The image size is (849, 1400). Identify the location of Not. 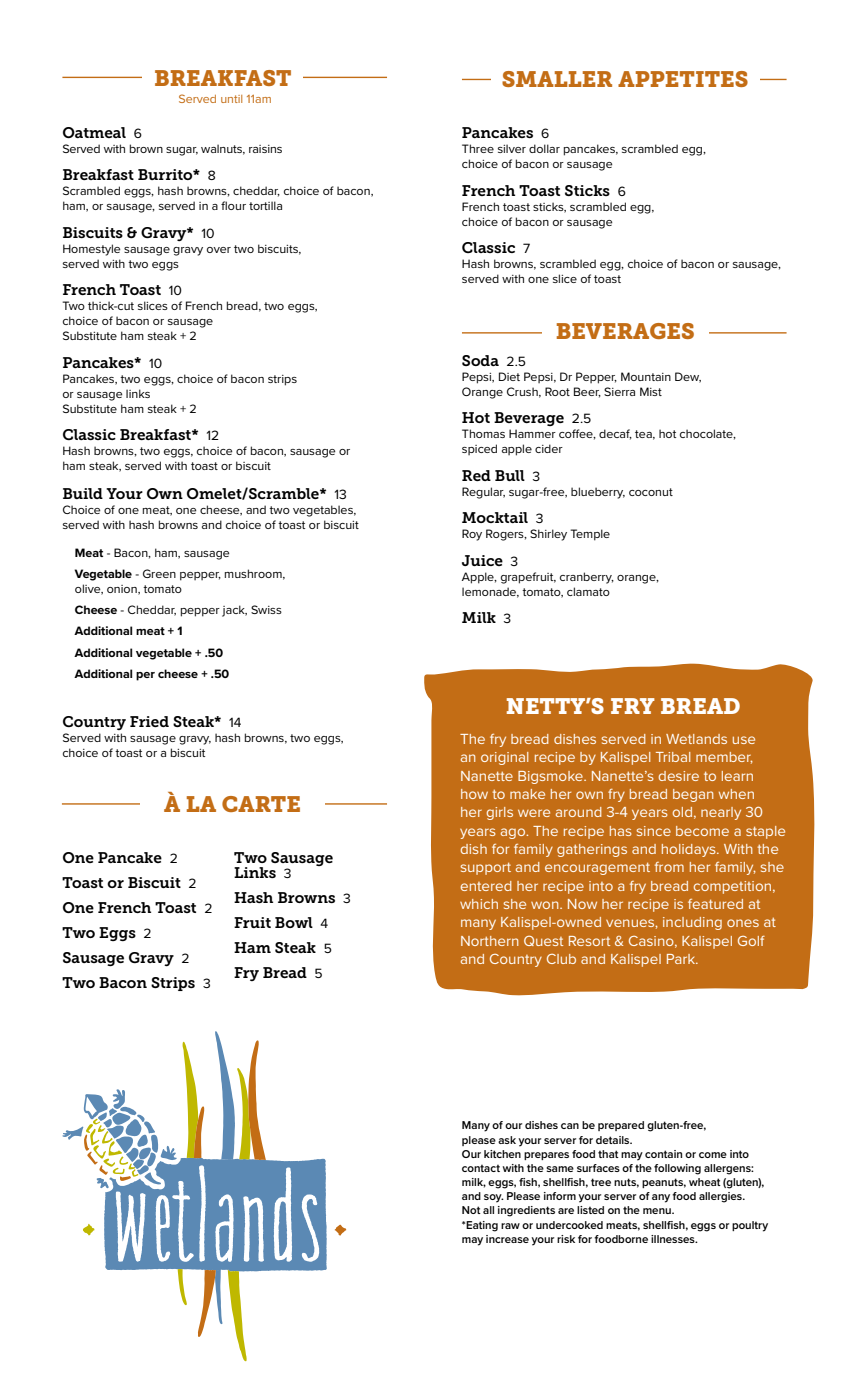
(471, 1210).
